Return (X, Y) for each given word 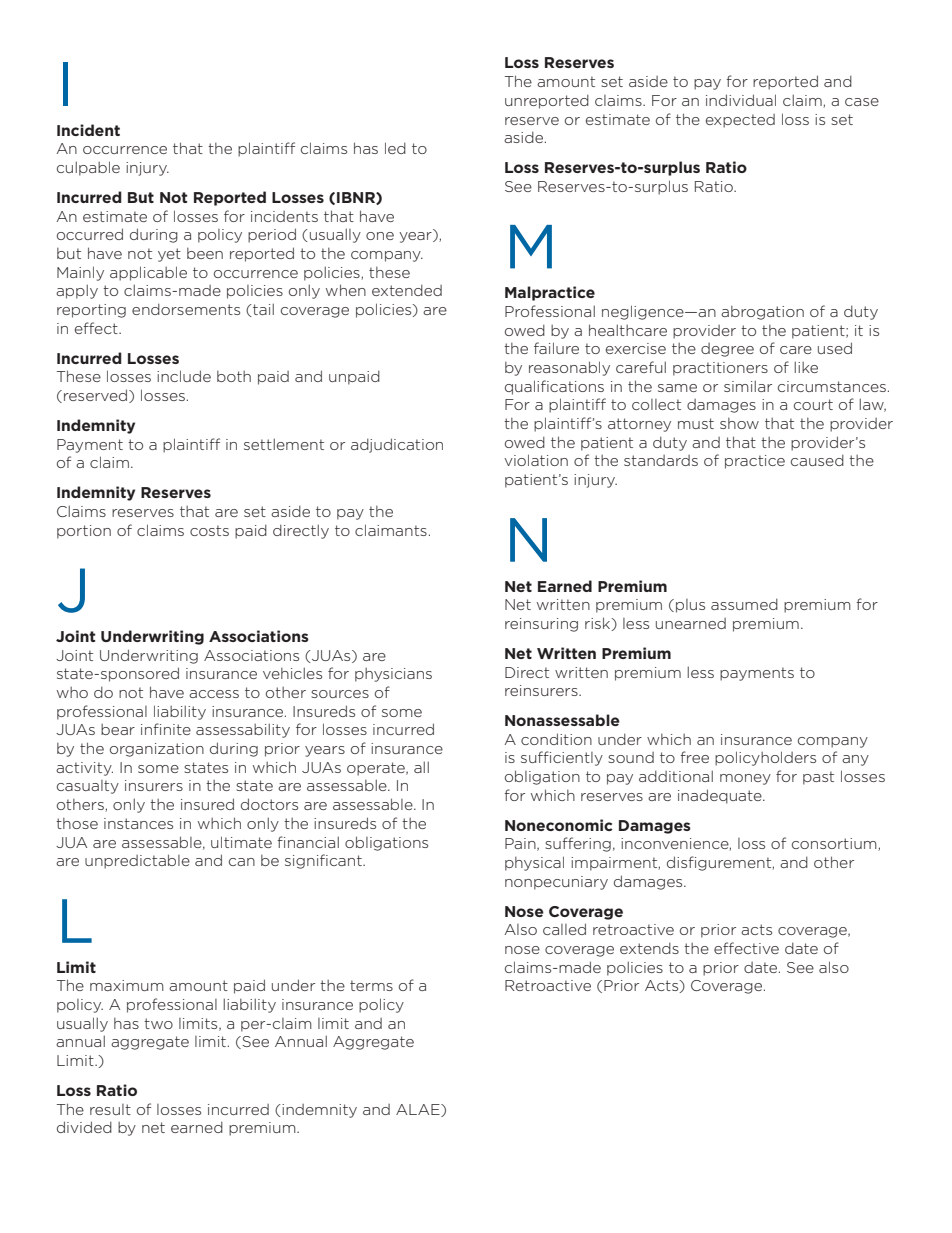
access (214, 694)
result (110, 1109)
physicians (393, 675)
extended (407, 290)
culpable (88, 168)
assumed (744, 604)
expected (740, 121)
